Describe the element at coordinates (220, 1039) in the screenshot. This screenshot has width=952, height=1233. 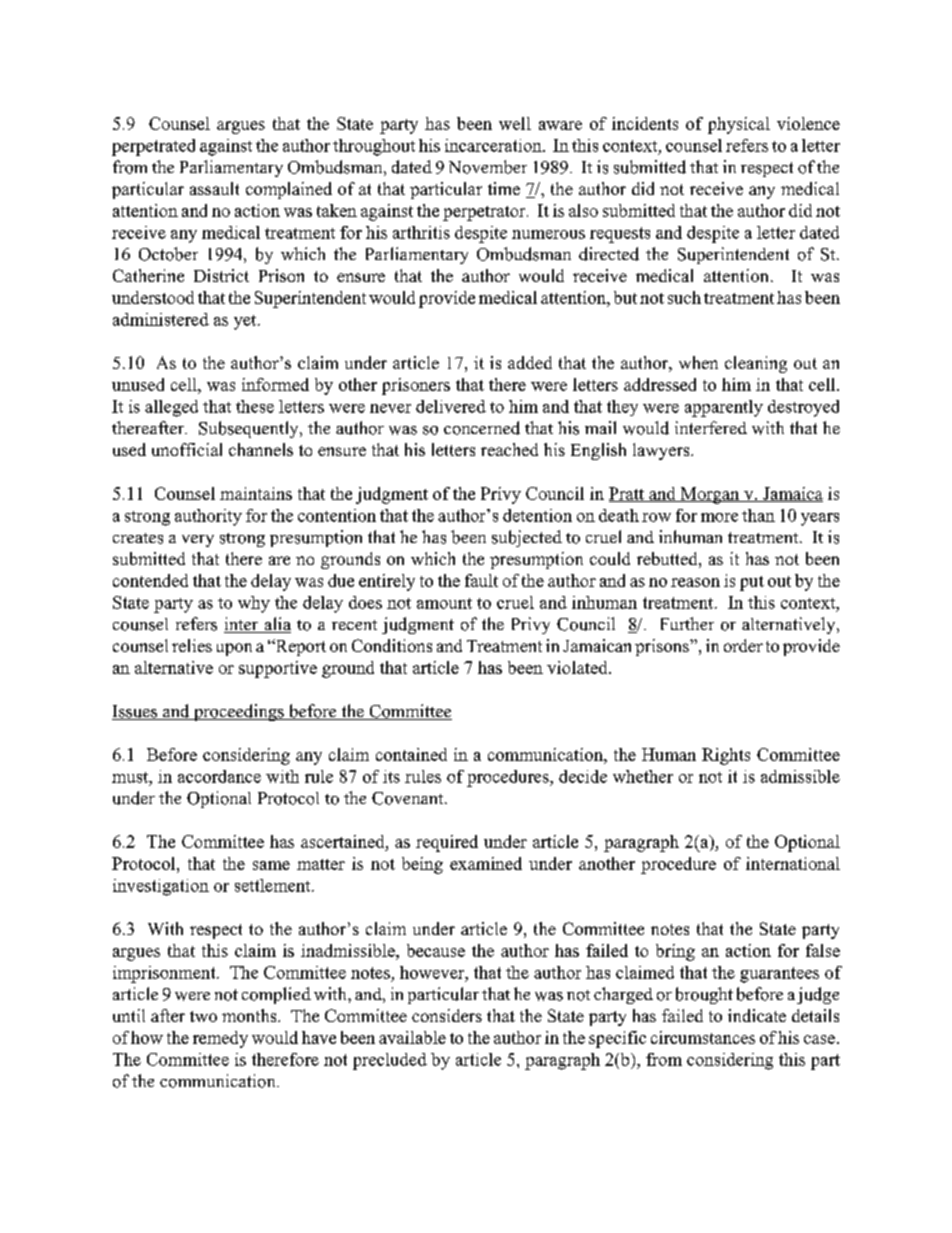
I see `remedy` at that location.
